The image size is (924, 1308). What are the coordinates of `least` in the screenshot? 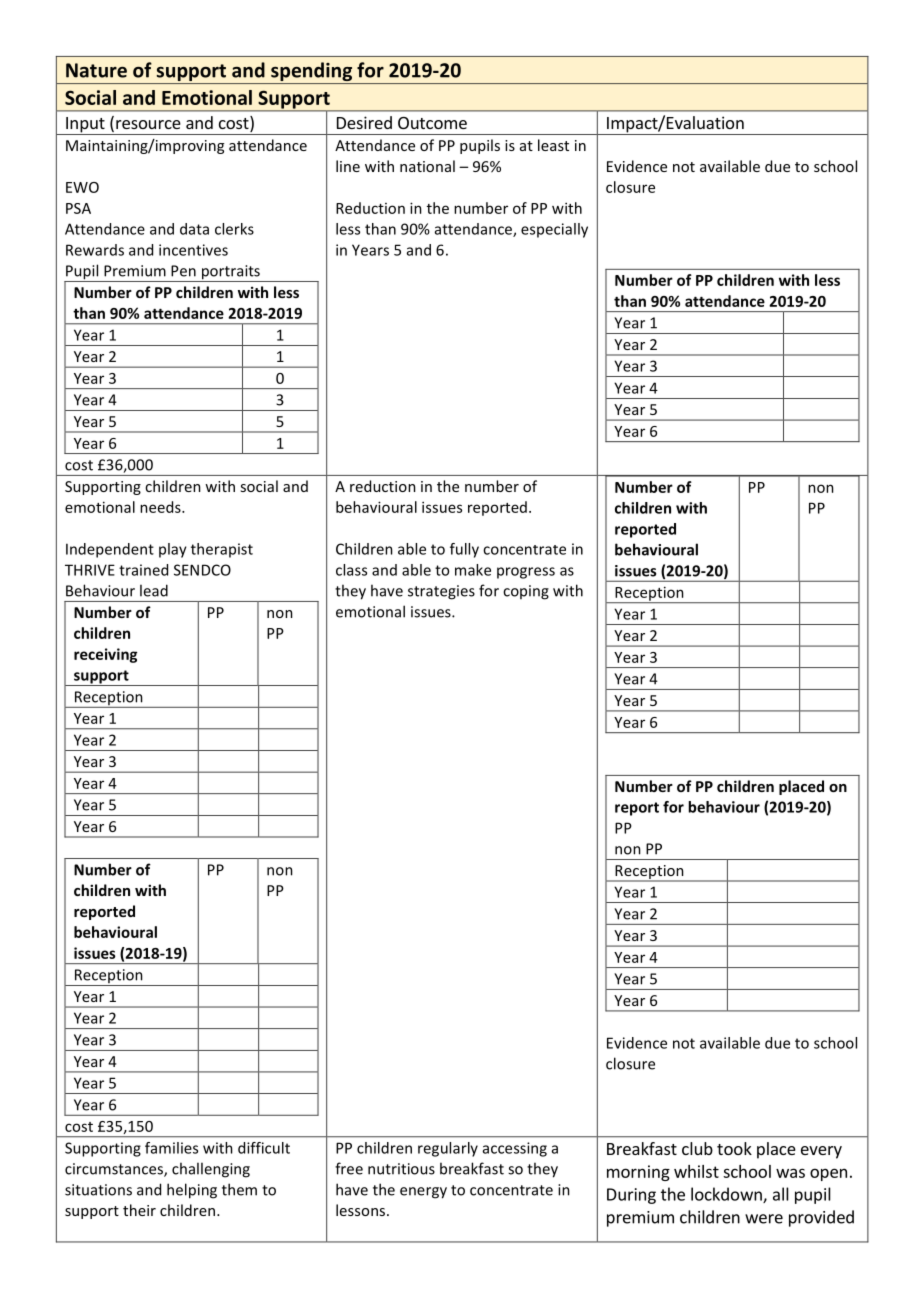 It's located at (553, 145).
